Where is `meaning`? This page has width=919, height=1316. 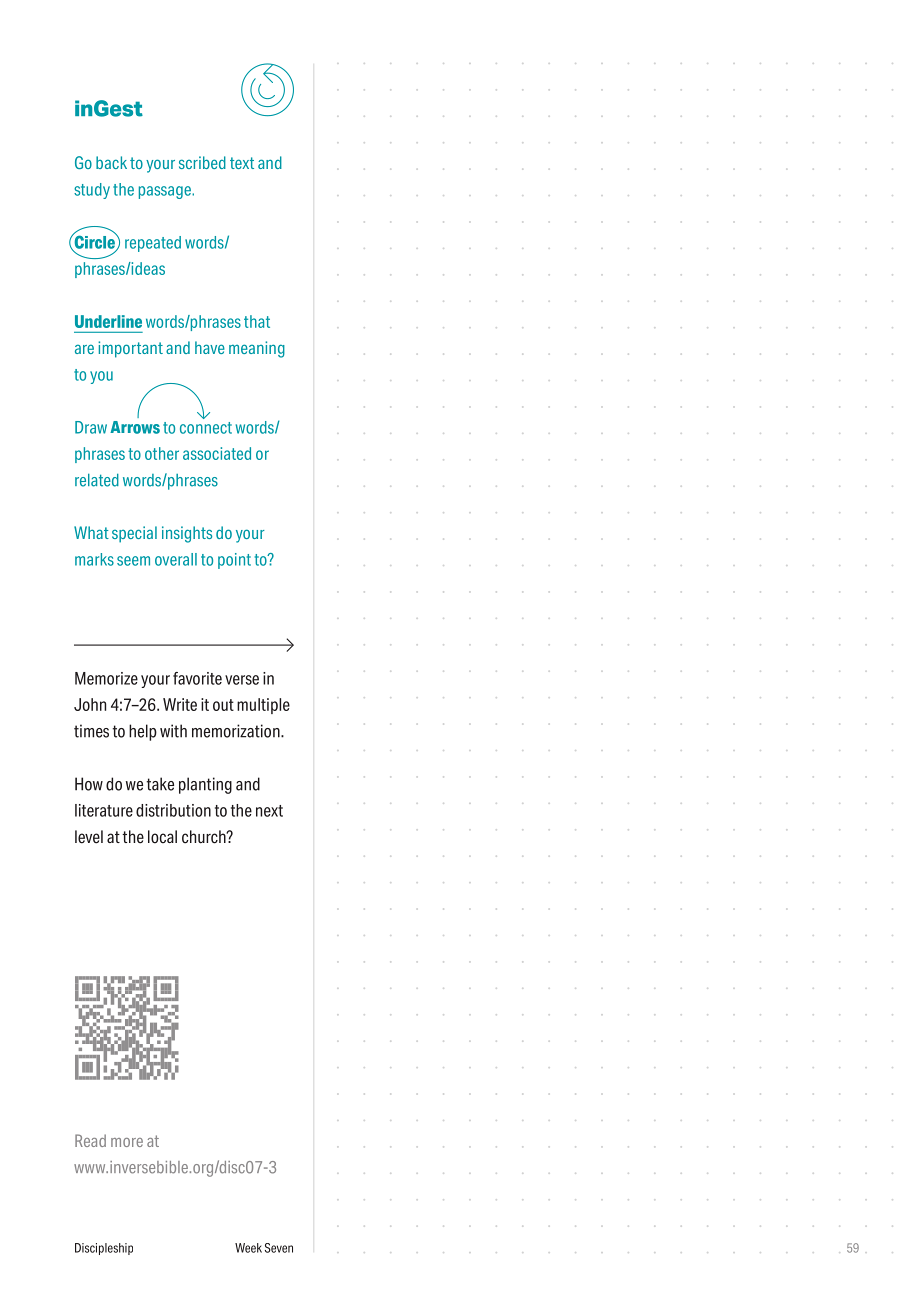 meaning is located at coordinates (257, 349).
